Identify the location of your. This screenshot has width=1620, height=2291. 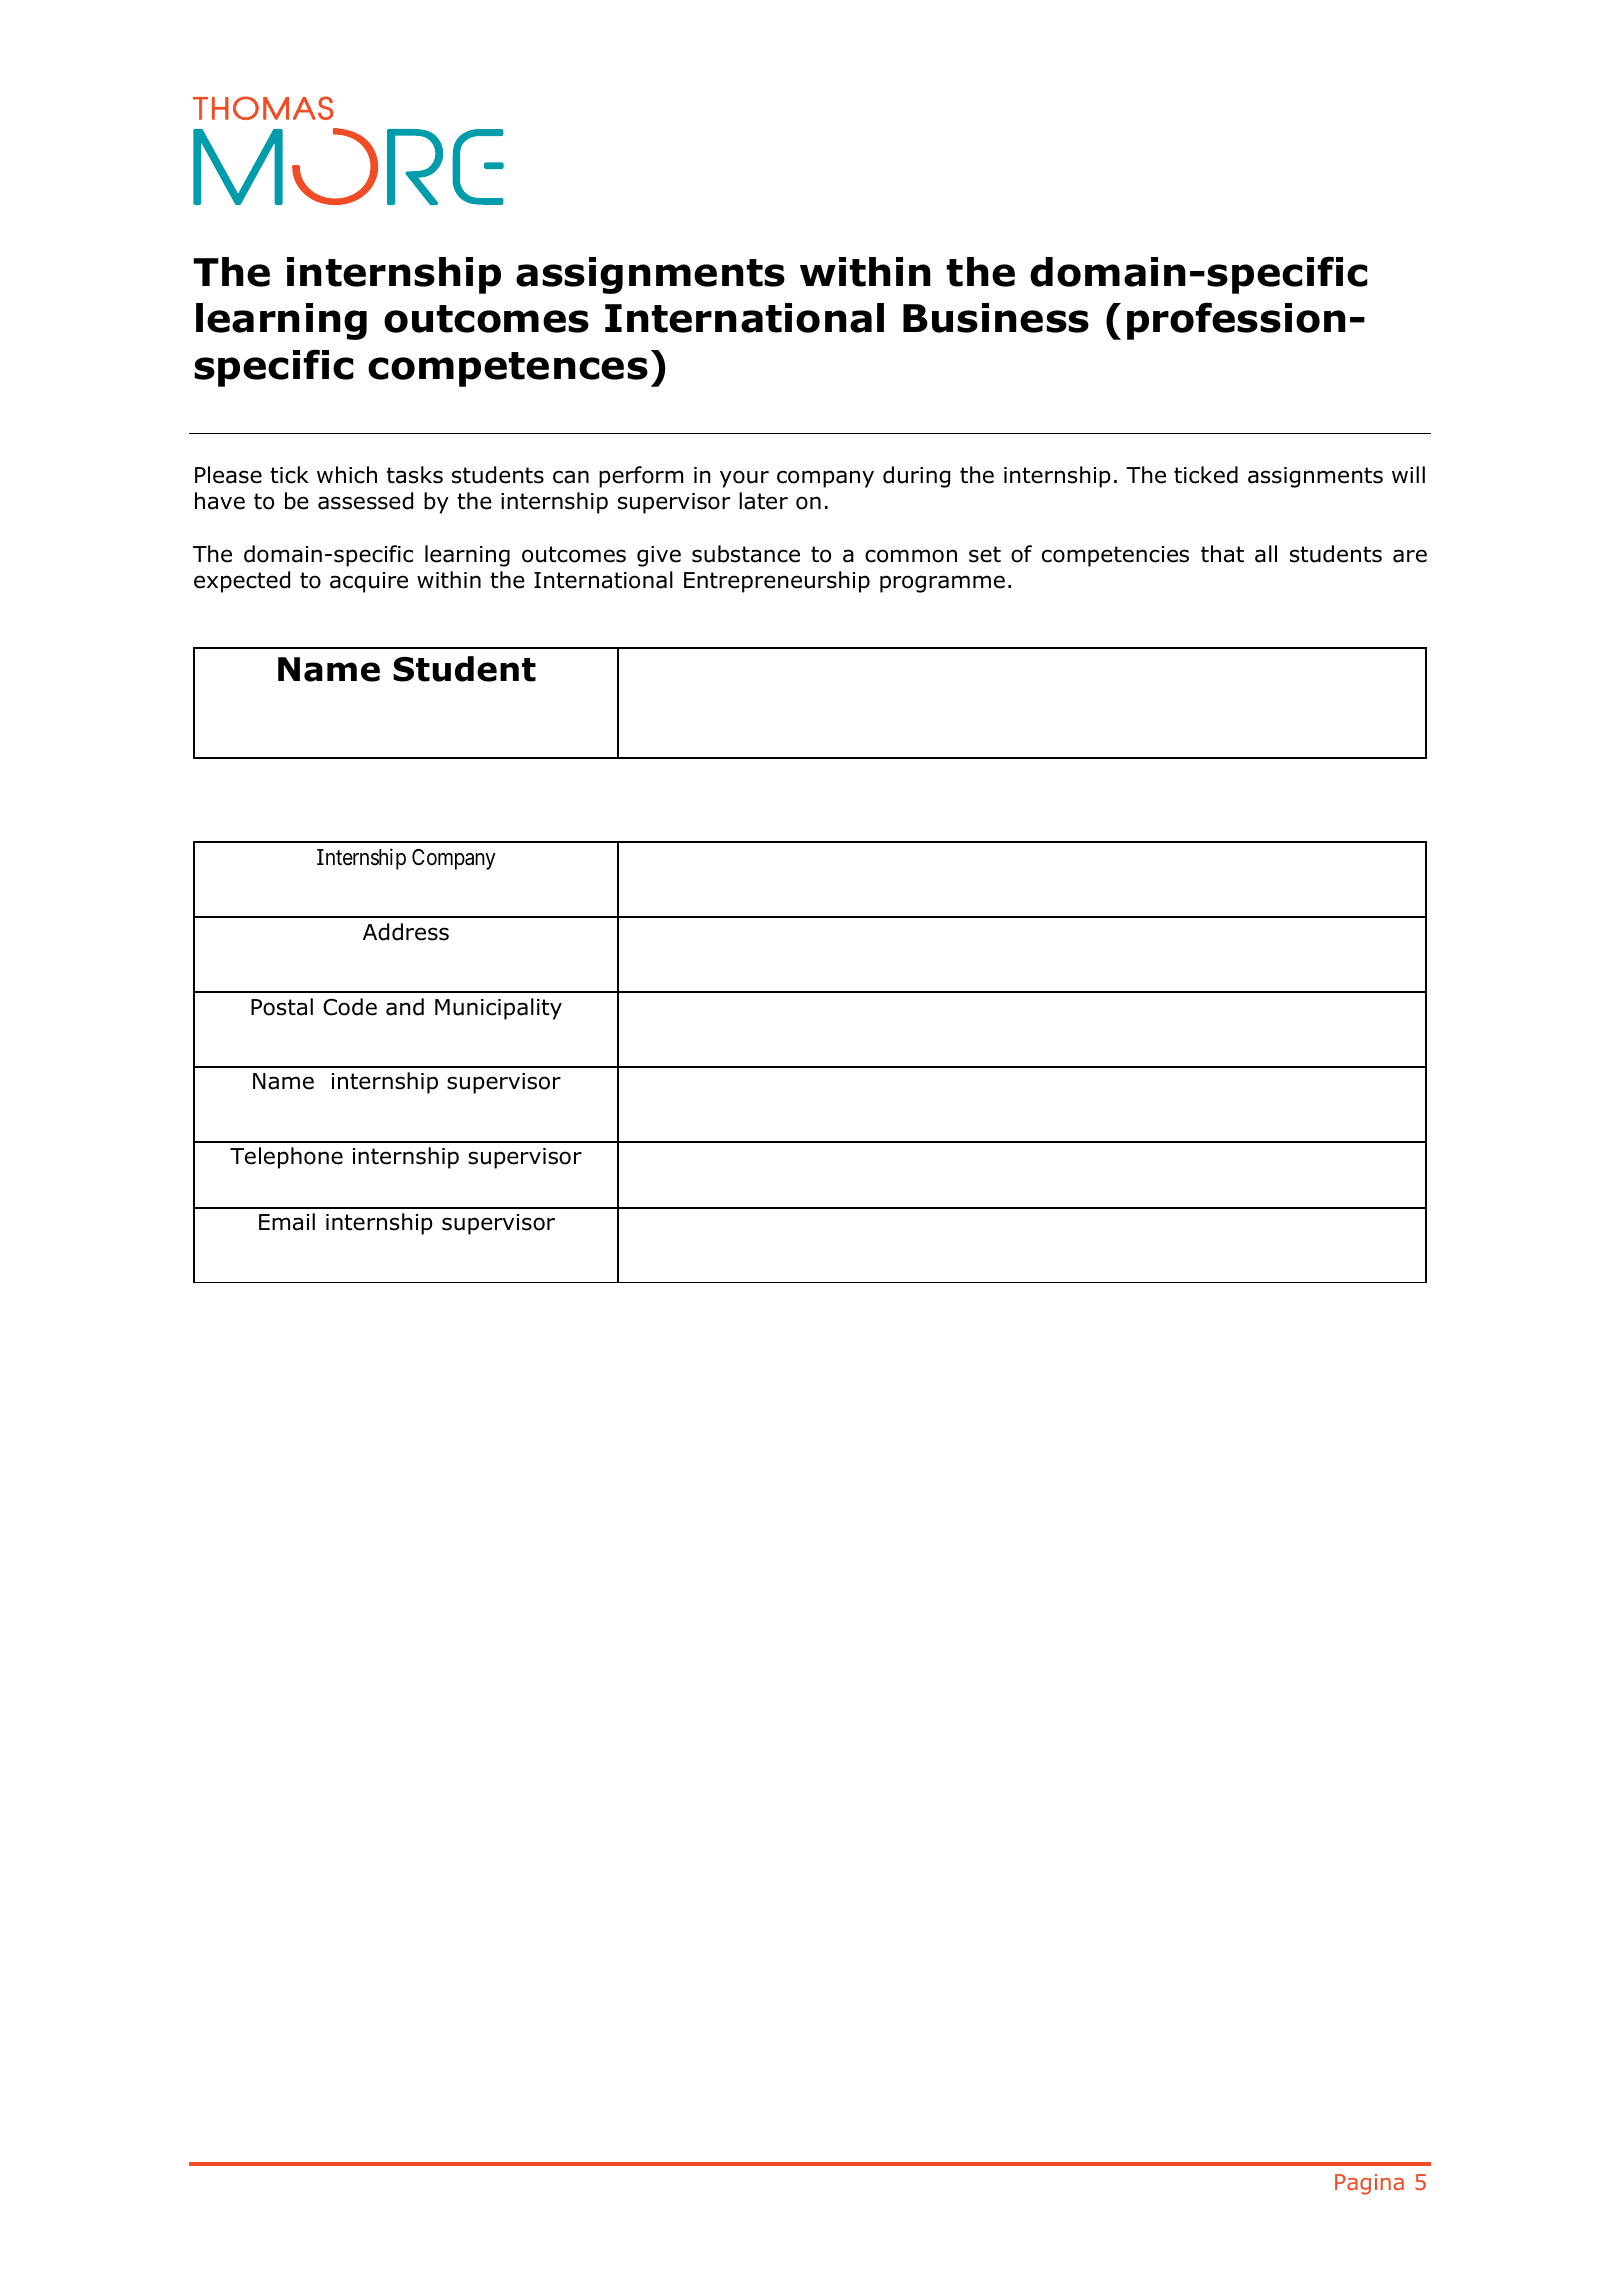
(744, 479).
